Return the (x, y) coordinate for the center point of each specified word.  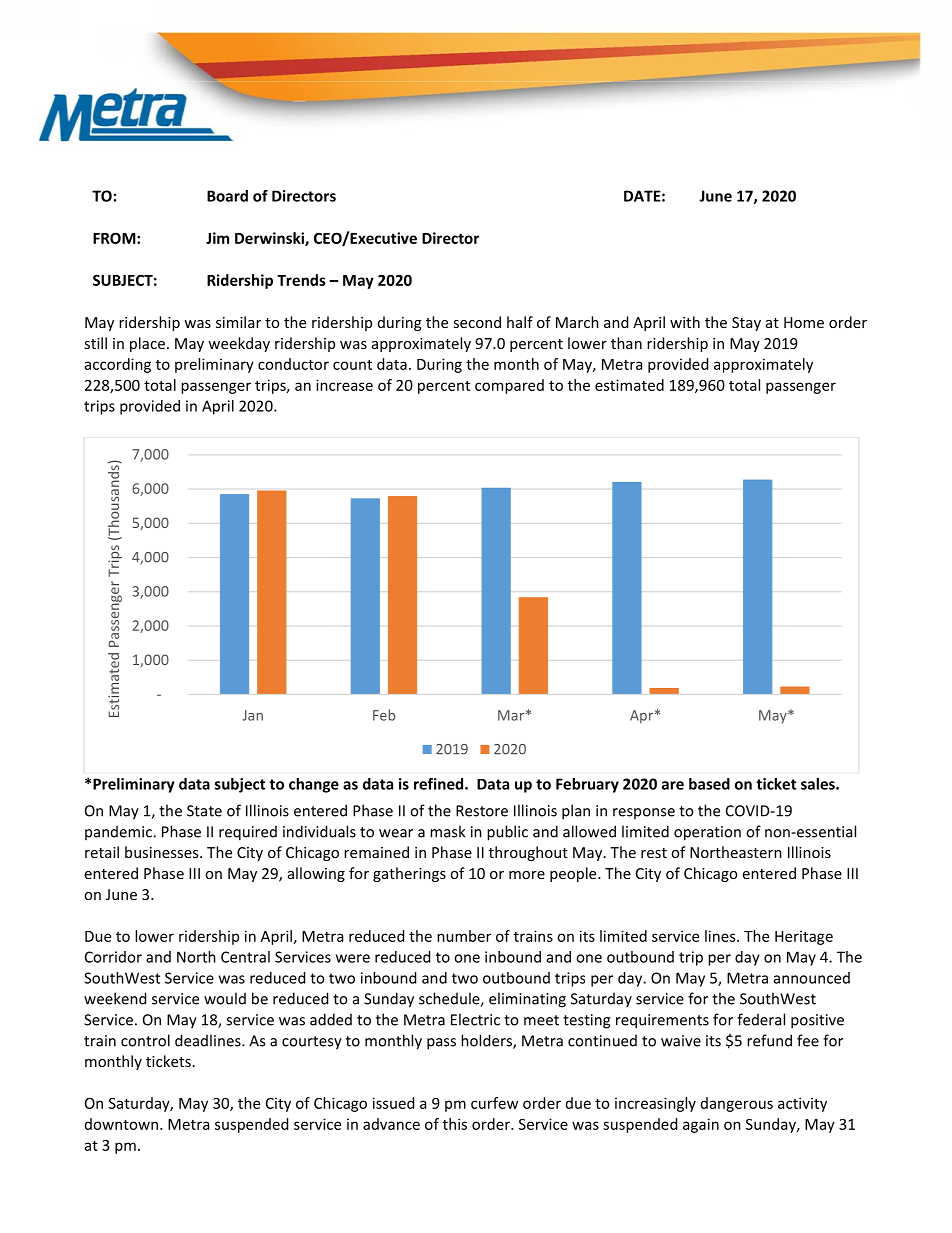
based (709, 784)
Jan (252, 715)
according (118, 365)
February (587, 785)
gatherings (409, 874)
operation (707, 833)
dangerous (737, 1104)
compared (509, 386)
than (626, 343)
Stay (746, 324)
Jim (217, 238)
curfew (494, 1103)
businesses (163, 852)
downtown (121, 1124)
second (477, 322)
